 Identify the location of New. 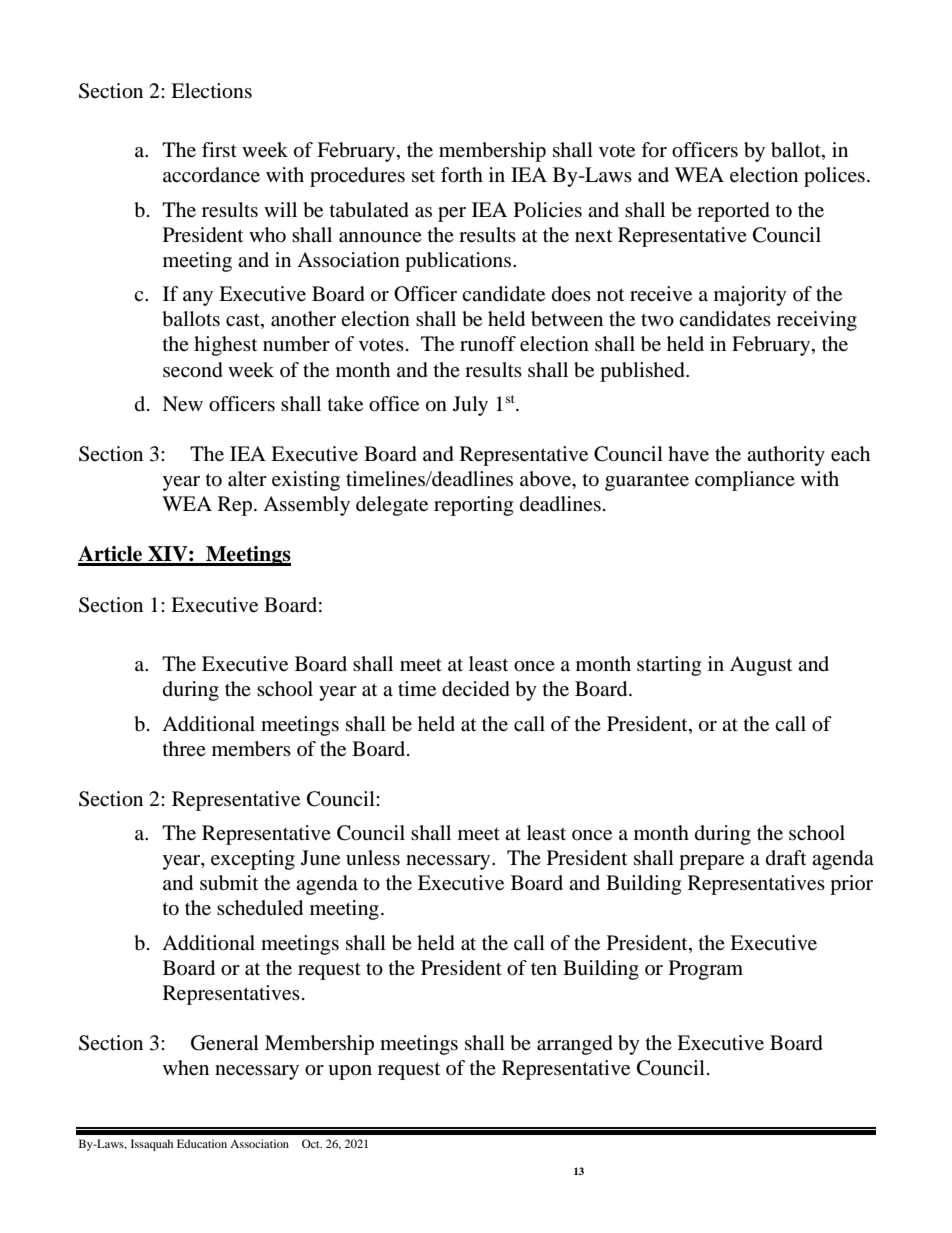
(182, 404).
